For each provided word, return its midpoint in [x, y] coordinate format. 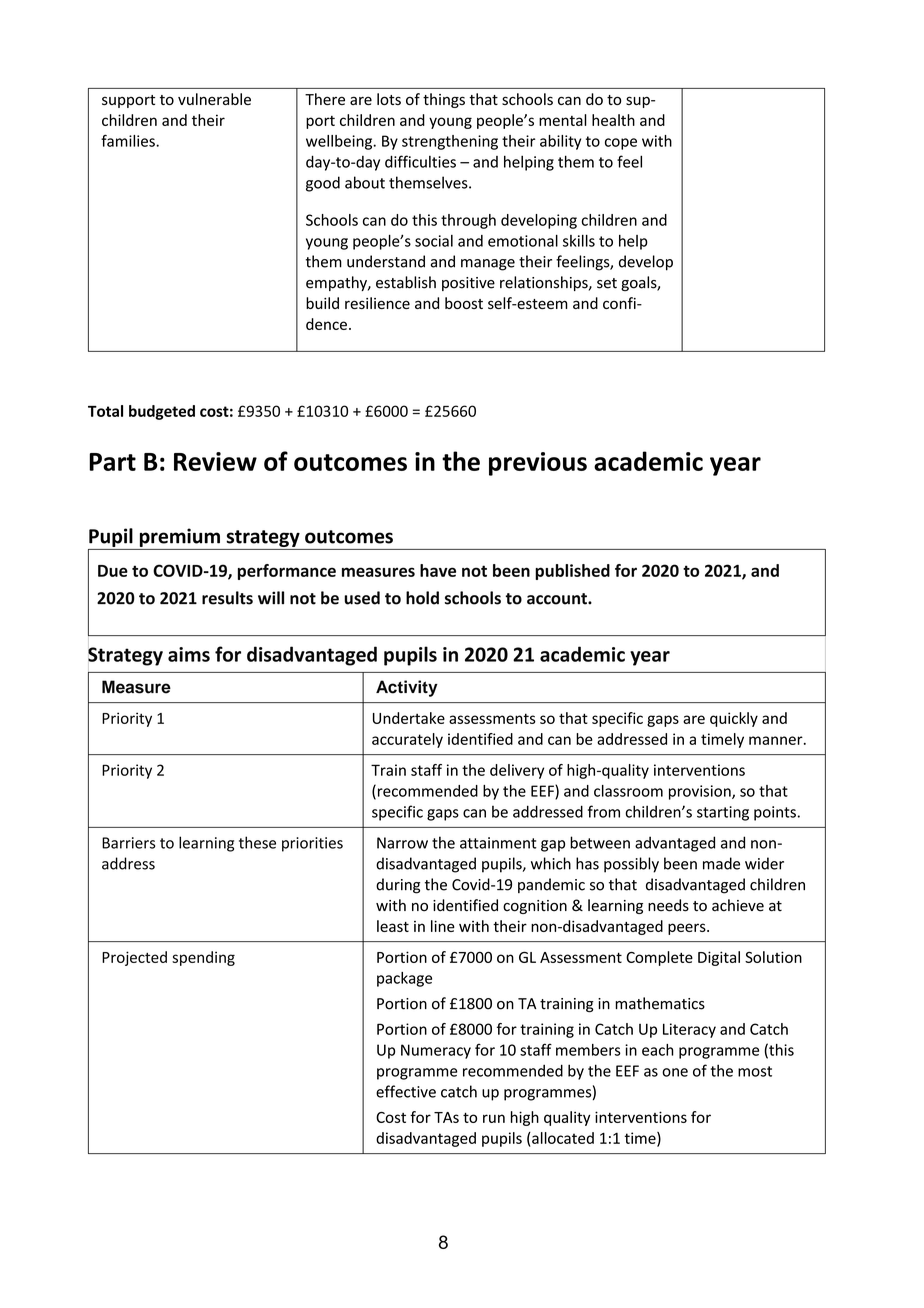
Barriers [128, 843]
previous [538, 464]
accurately [407, 740]
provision [701, 792]
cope [621, 144]
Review [215, 461]
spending [203, 958]
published [572, 572]
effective [406, 1091]
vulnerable [214, 99]
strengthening [450, 142]
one [675, 1072]
